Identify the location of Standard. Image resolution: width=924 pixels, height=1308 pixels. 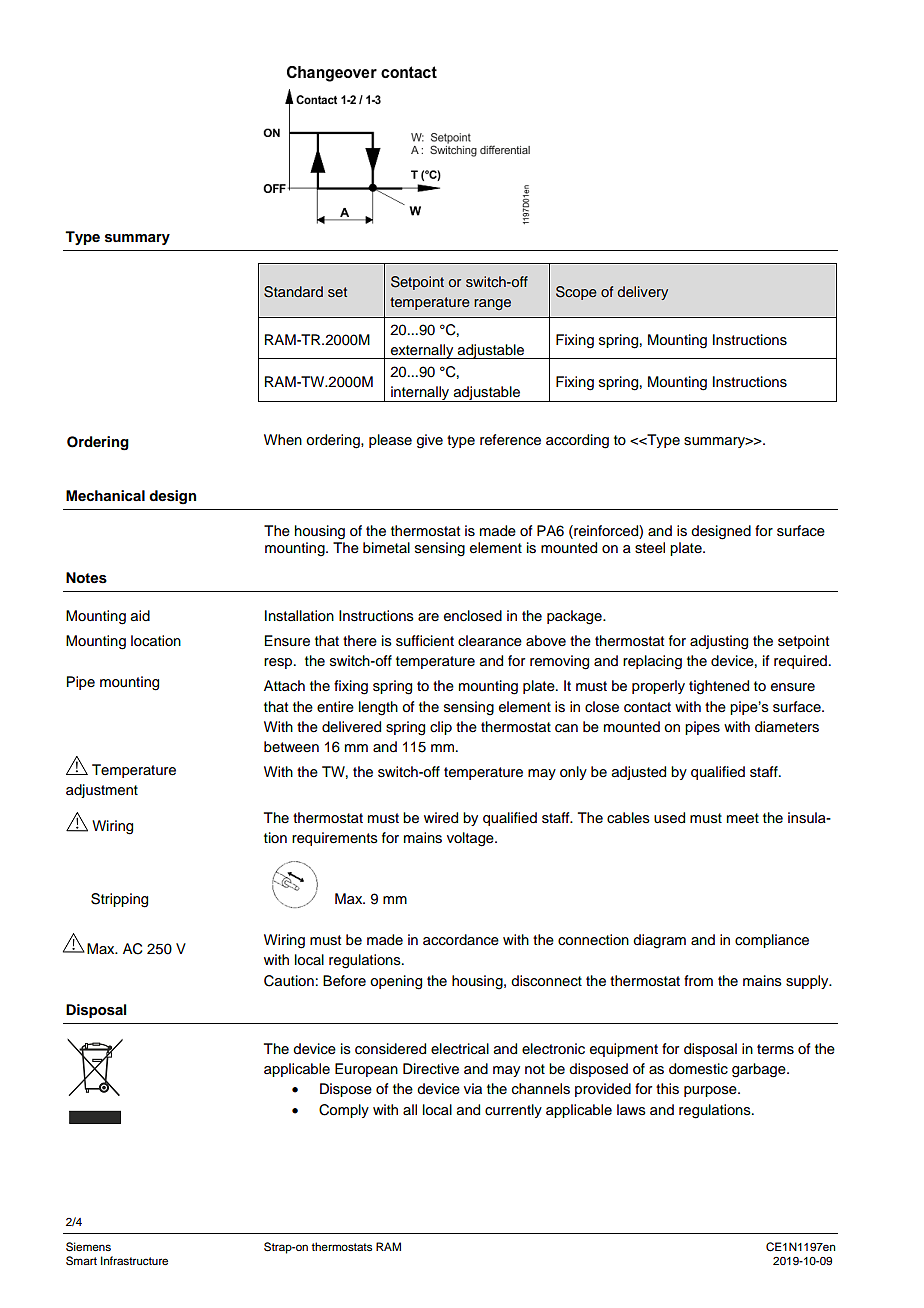
(293, 292).
